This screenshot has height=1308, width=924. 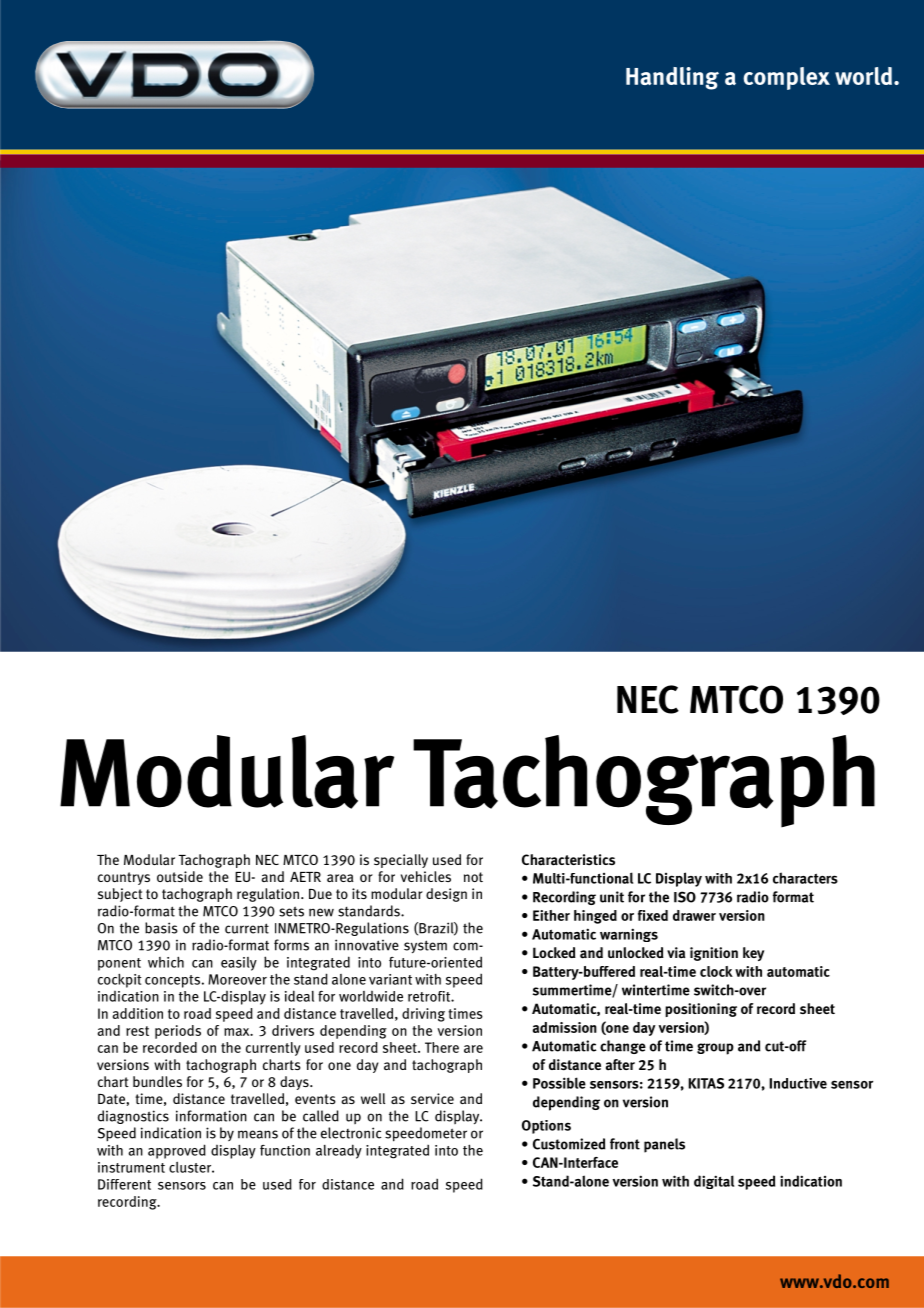 What do you see at coordinates (685, 897) in the screenshot?
I see `ISO` at bounding box center [685, 897].
